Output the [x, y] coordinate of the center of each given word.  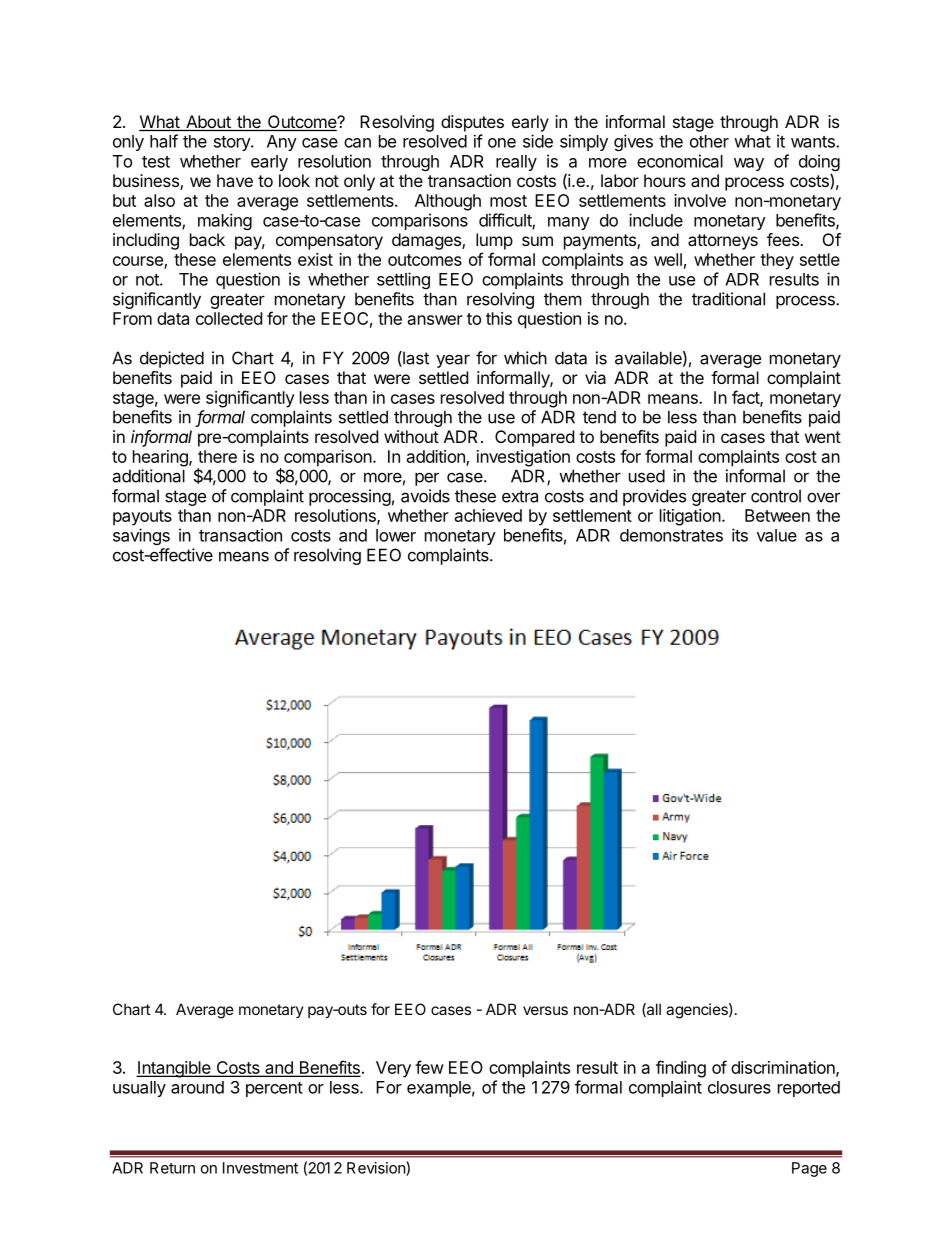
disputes [472, 123]
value [777, 535]
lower [396, 535]
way [749, 164]
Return [172, 1168]
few [429, 1067]
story [233, 143]
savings [141, 536]
